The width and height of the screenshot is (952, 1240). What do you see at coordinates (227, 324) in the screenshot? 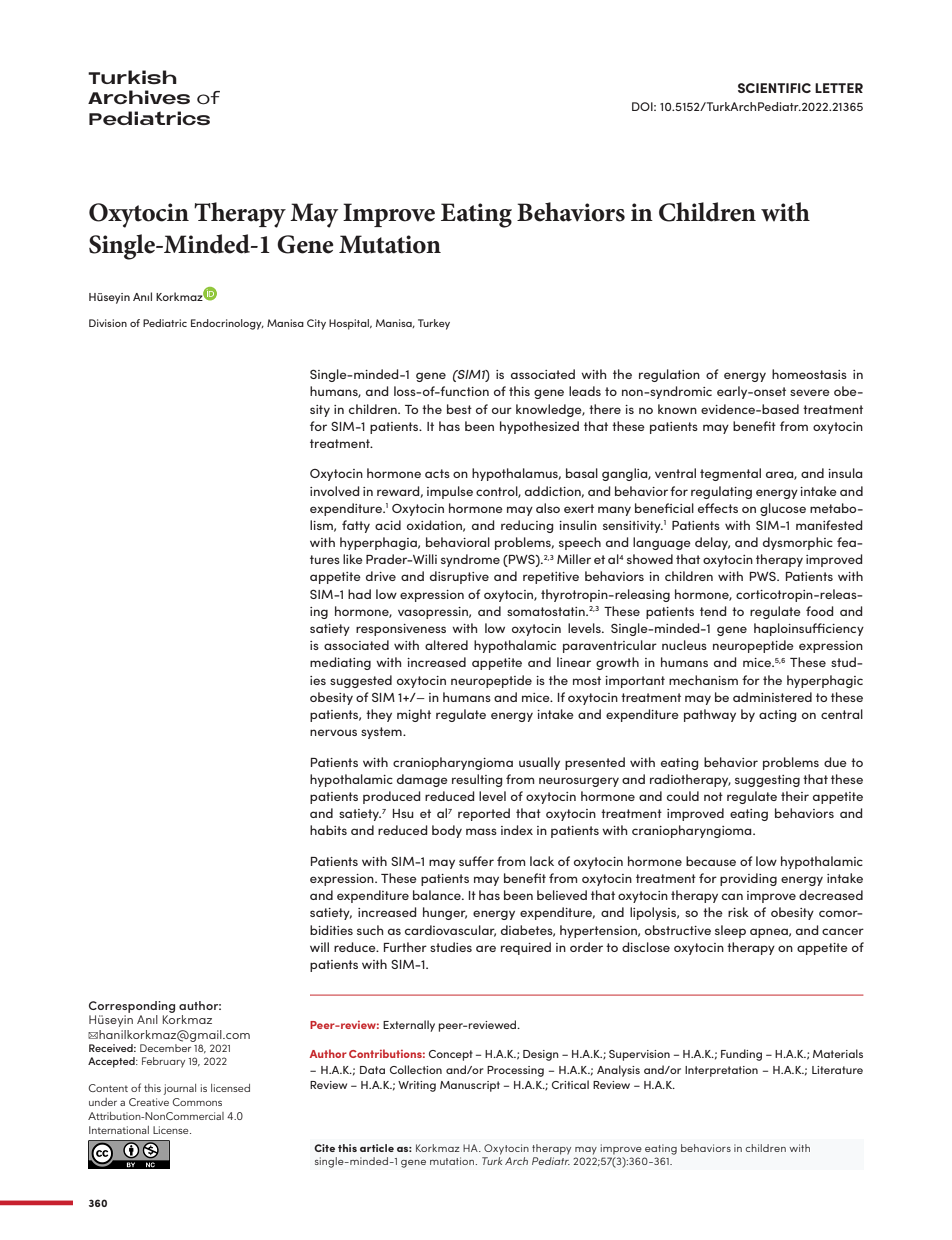
I see `Endocrinology` at bounding box center [227, 324].
